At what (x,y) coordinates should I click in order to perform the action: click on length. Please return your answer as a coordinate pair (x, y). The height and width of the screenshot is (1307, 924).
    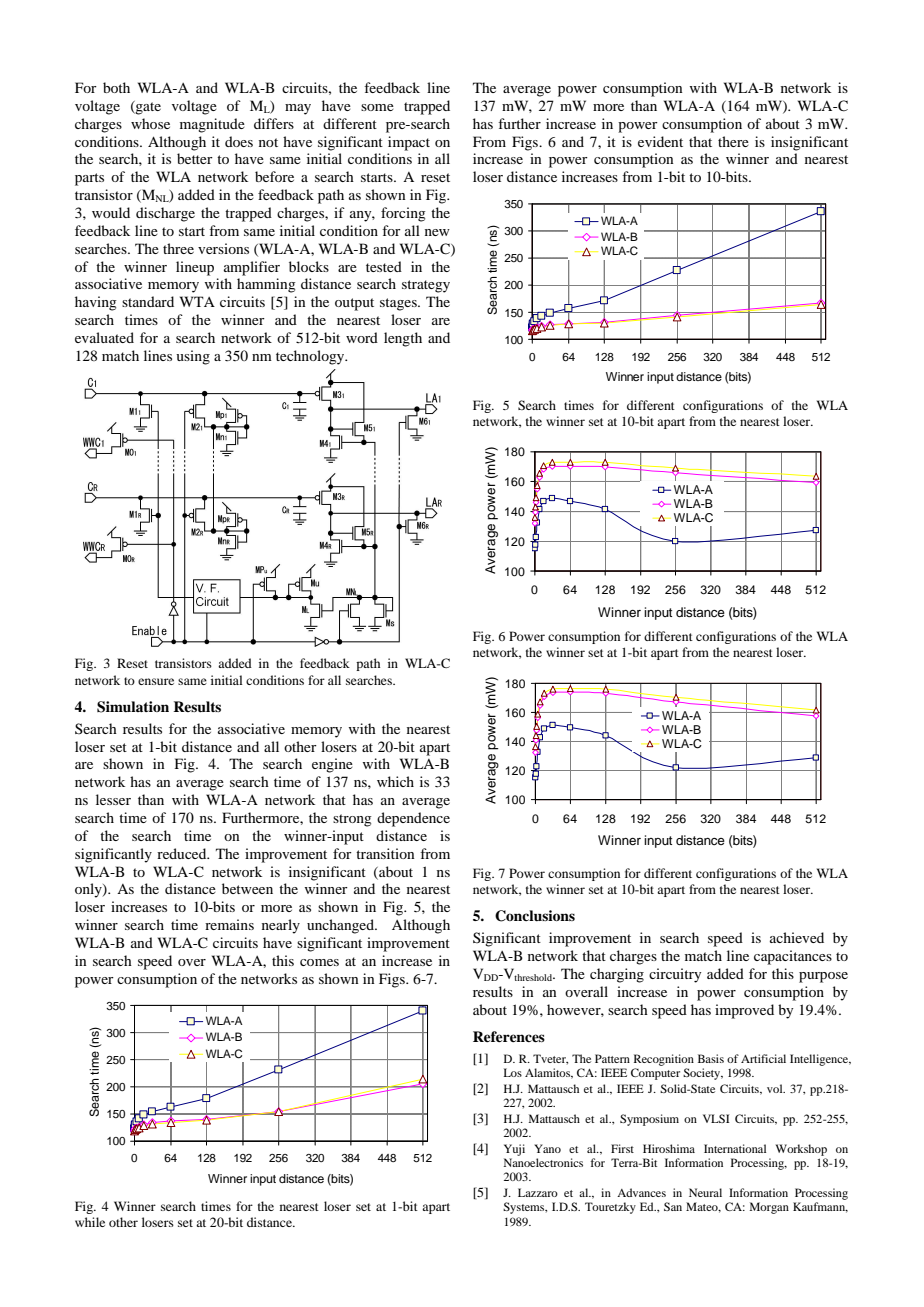
    Looking at the image, I should click on (403, 339).
